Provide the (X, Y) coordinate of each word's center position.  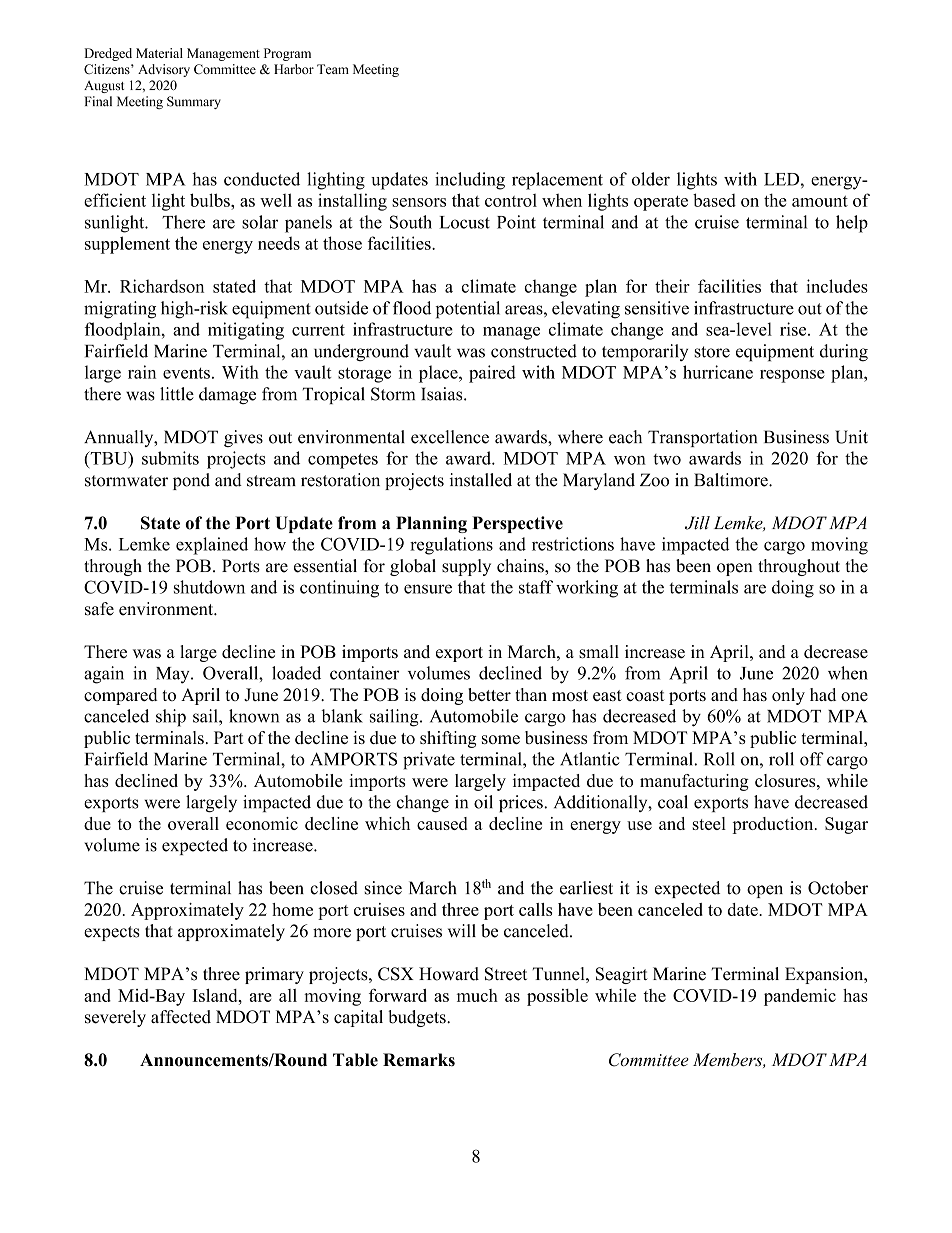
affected (181, 1017)
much (477, 995)
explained (212, 546)
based (714, 200)
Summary (194, 102)
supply (466, 567)
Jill (697, 523)
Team (333, 69)
